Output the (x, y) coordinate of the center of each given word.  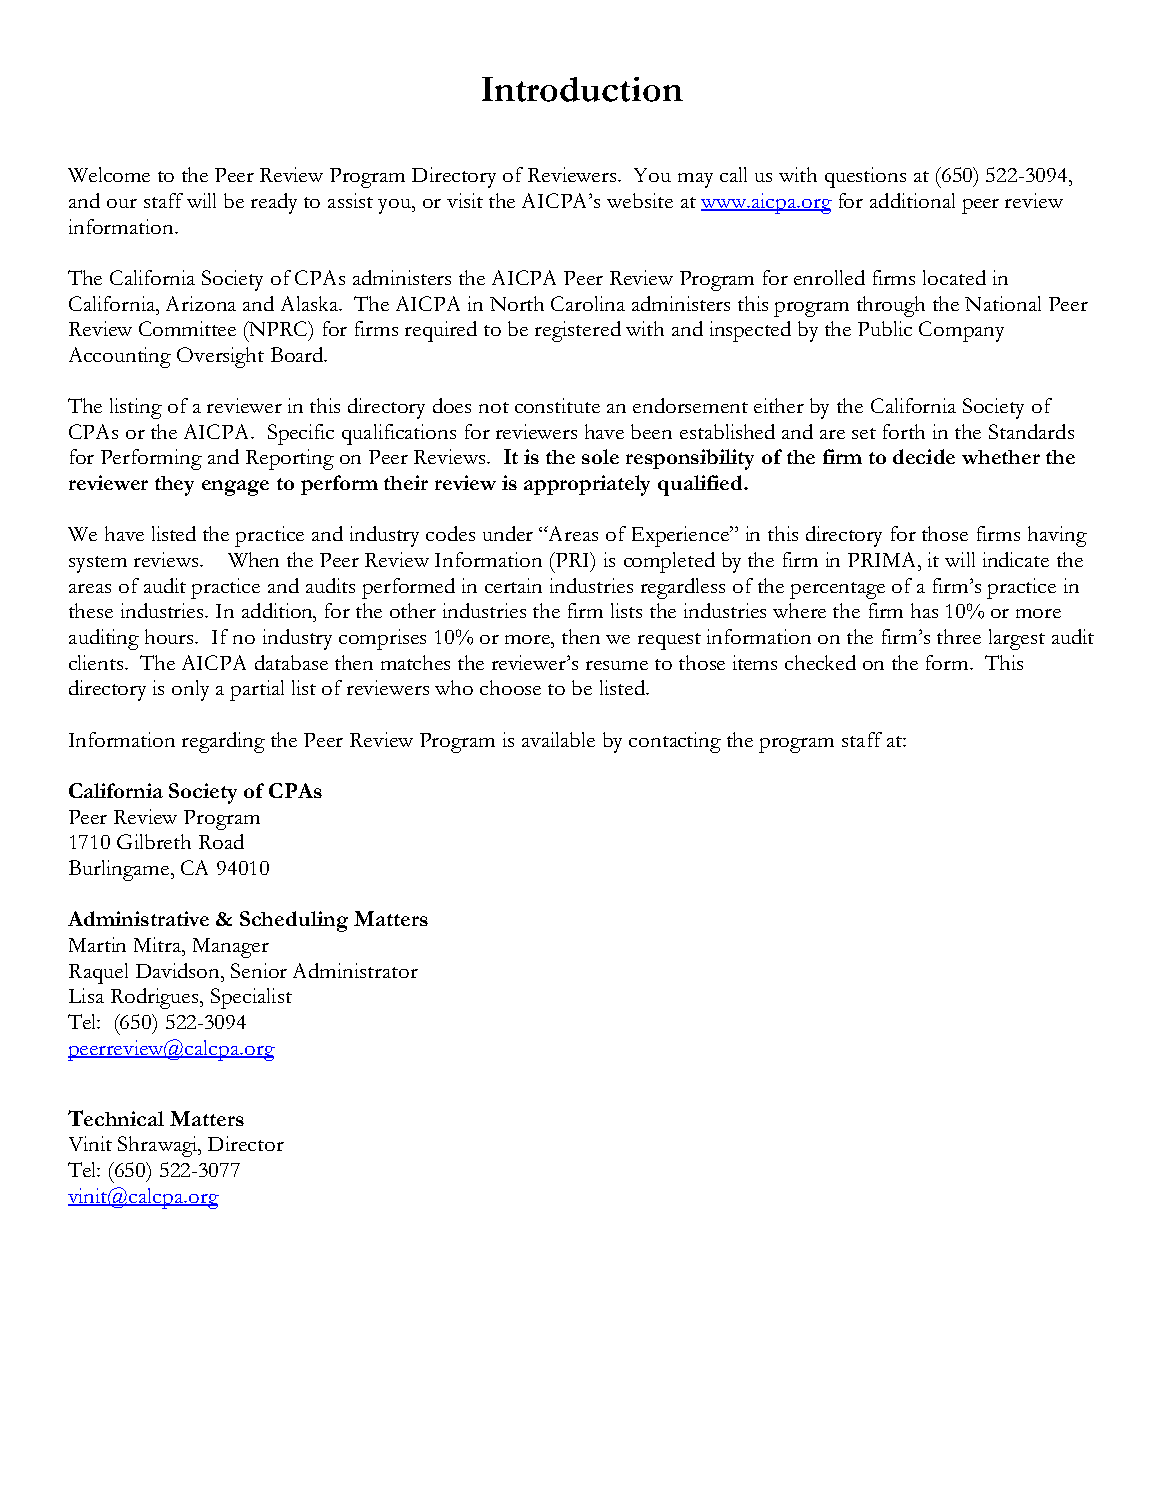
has (924, 610)
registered (578, 331)
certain (513, 585)
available (558, 739)
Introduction (582, 89)
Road (221, 841)
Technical (116, 1118)
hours (171, 636)
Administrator (355, 970)
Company (961, 331)
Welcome (109, 174)
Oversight (220, 357)
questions (865, 177)
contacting (675, 742)
